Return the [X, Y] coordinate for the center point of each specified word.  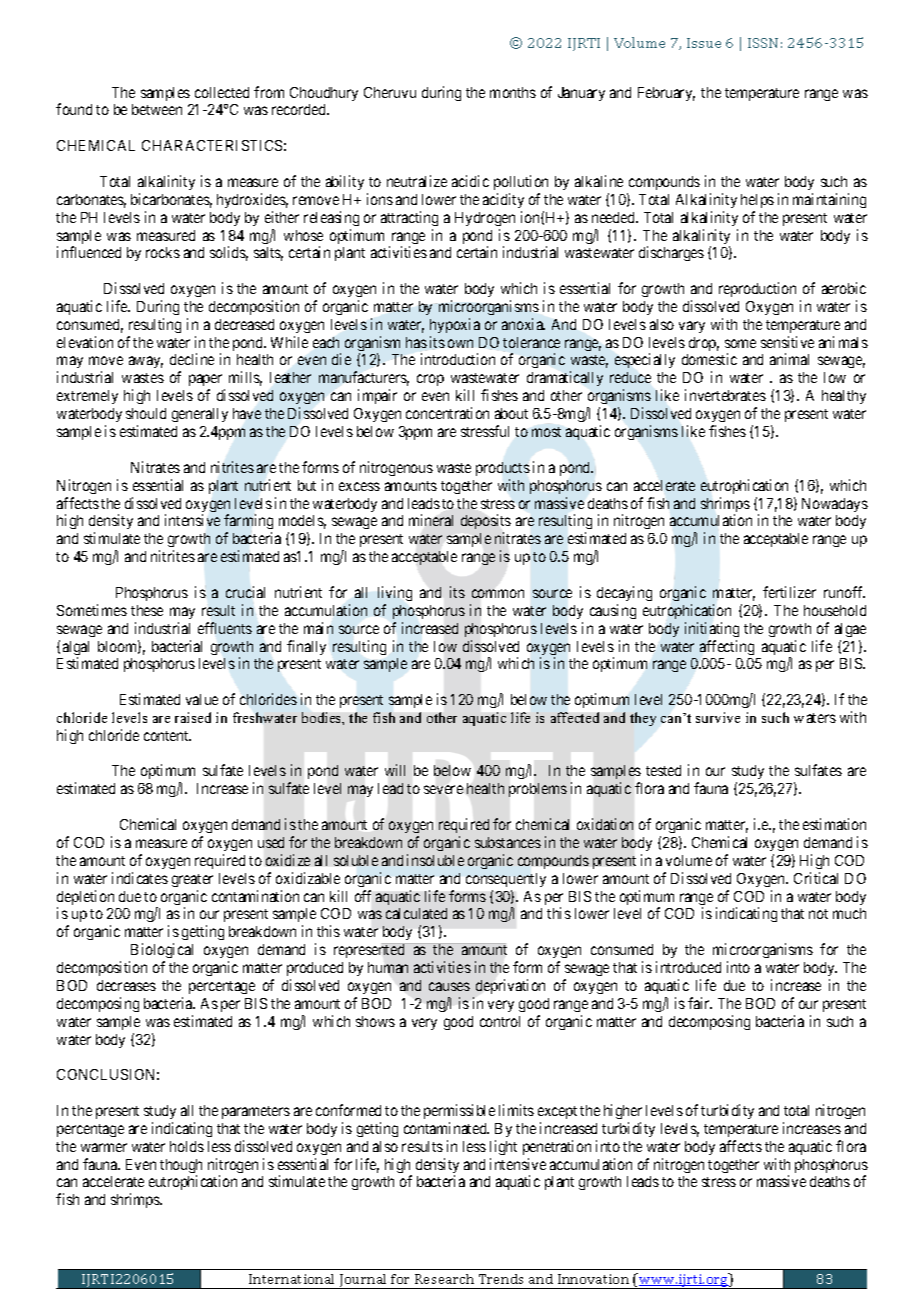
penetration [557, 1147]
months [513, 92]
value [202, 699]
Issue [704, 43]
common [498, 593]
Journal [363, 1281]
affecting [727, 647]
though [181, 1167]
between [157, 109]
